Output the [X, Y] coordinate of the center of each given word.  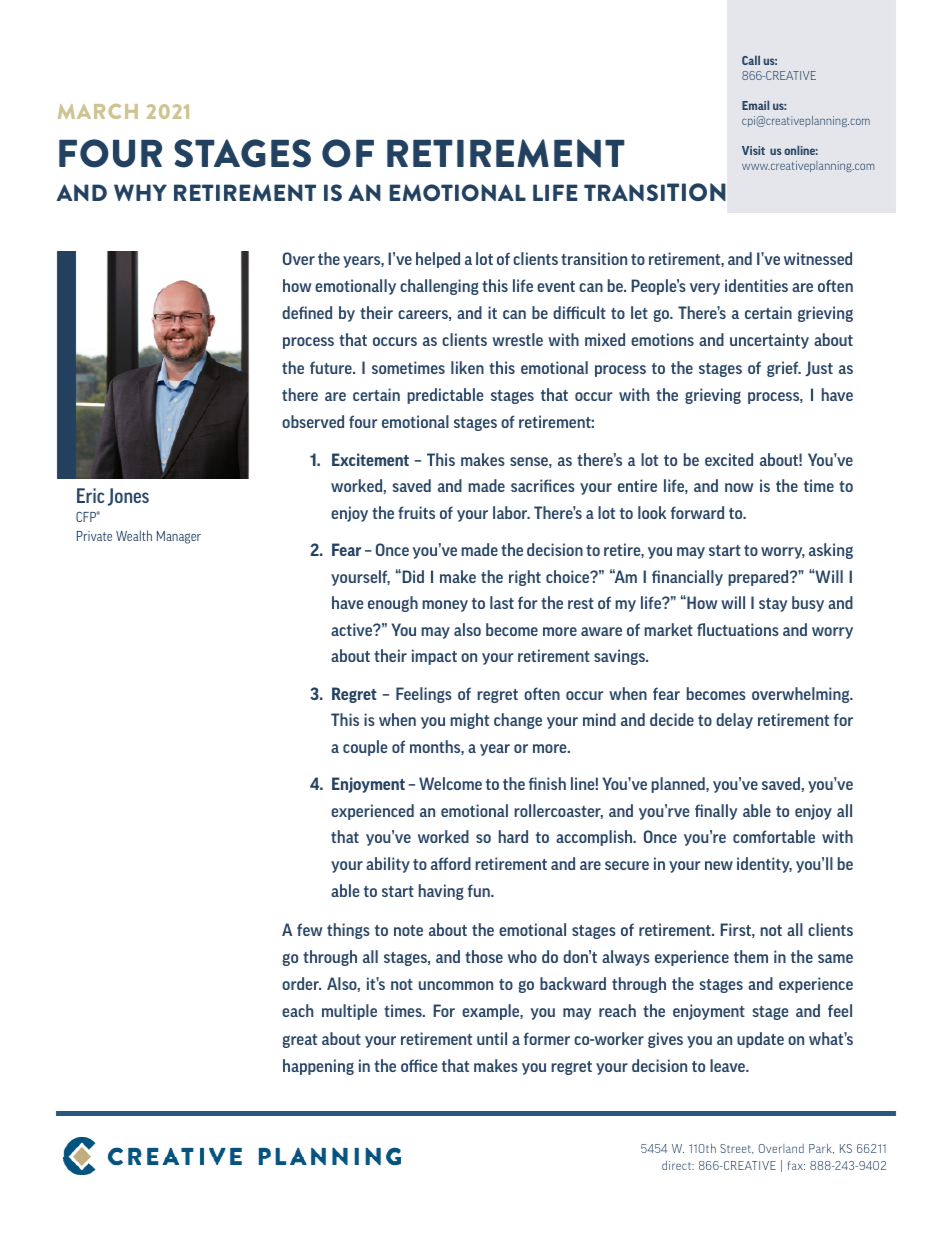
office [419, 1065]
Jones [128, 497]
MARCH [98, 111]
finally [716, 812]
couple [365, 748]
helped [438, 260]
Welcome [450, 783]
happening [318, 1067]
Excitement [370, 459]
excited [729, 459]
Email [755, 105]
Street [736, 1149]
